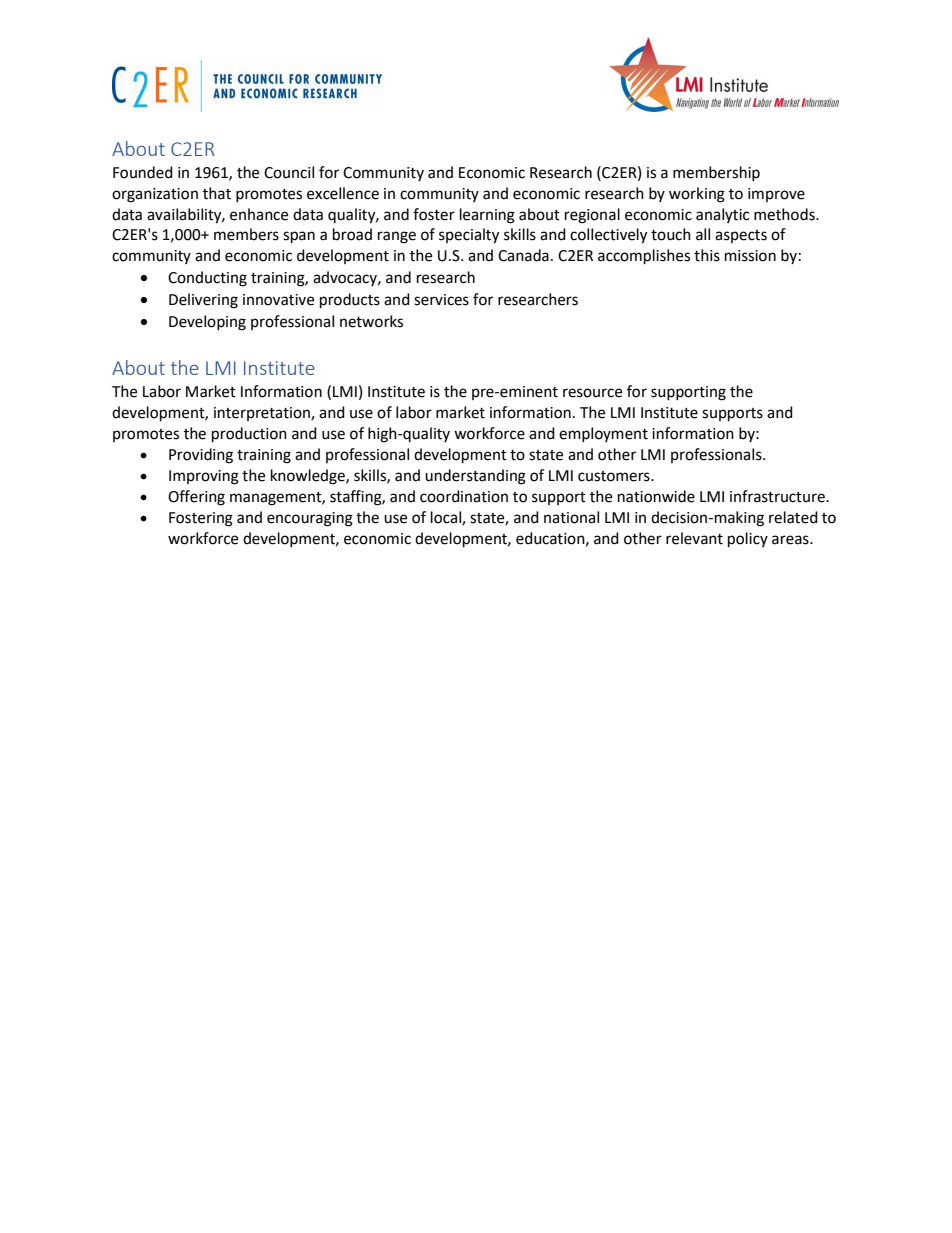 The width and height of the screenshot is (952, 1233). I want to click on Developing, so click(207, 323).
